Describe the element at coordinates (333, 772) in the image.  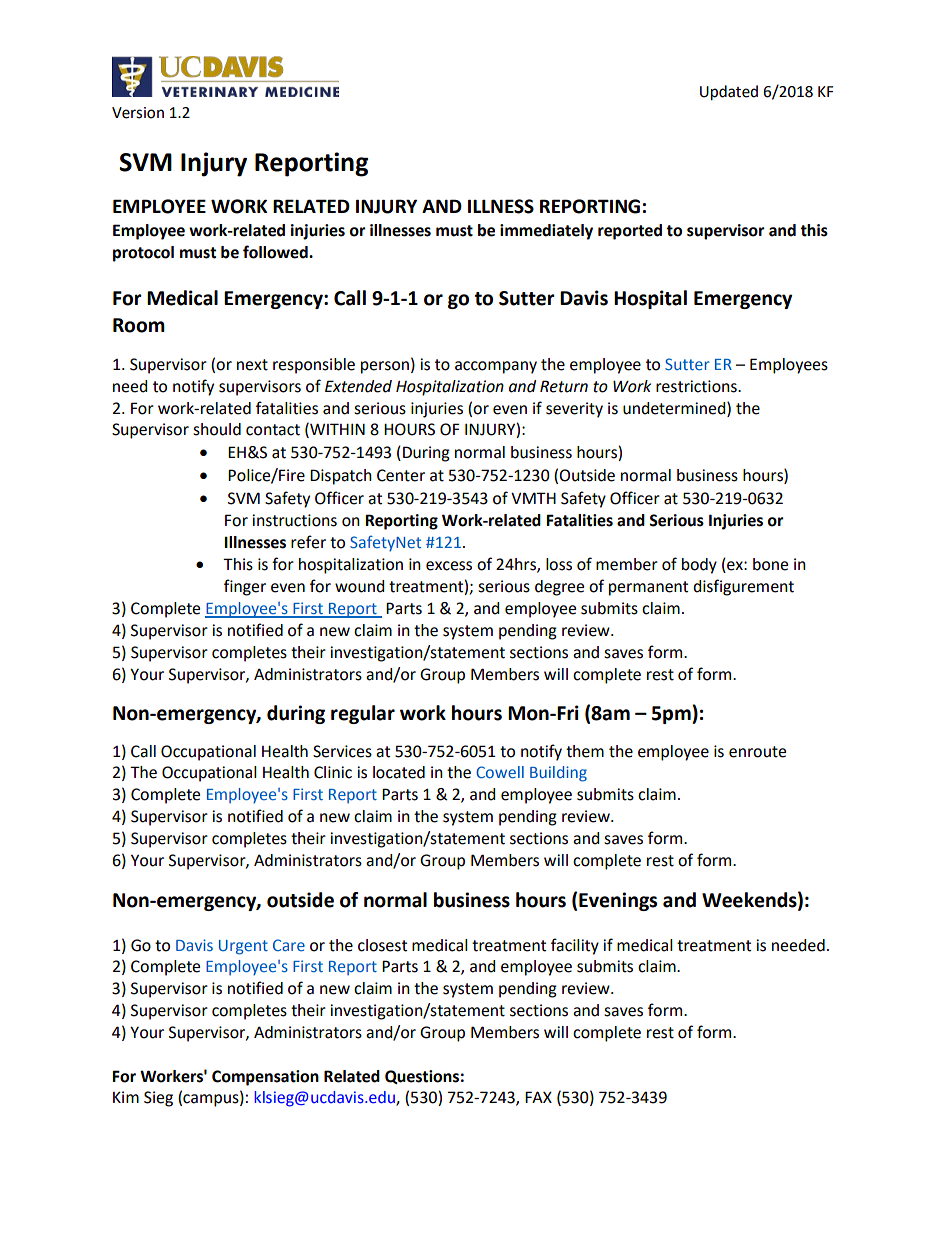
I see `Clinic` at that location.
